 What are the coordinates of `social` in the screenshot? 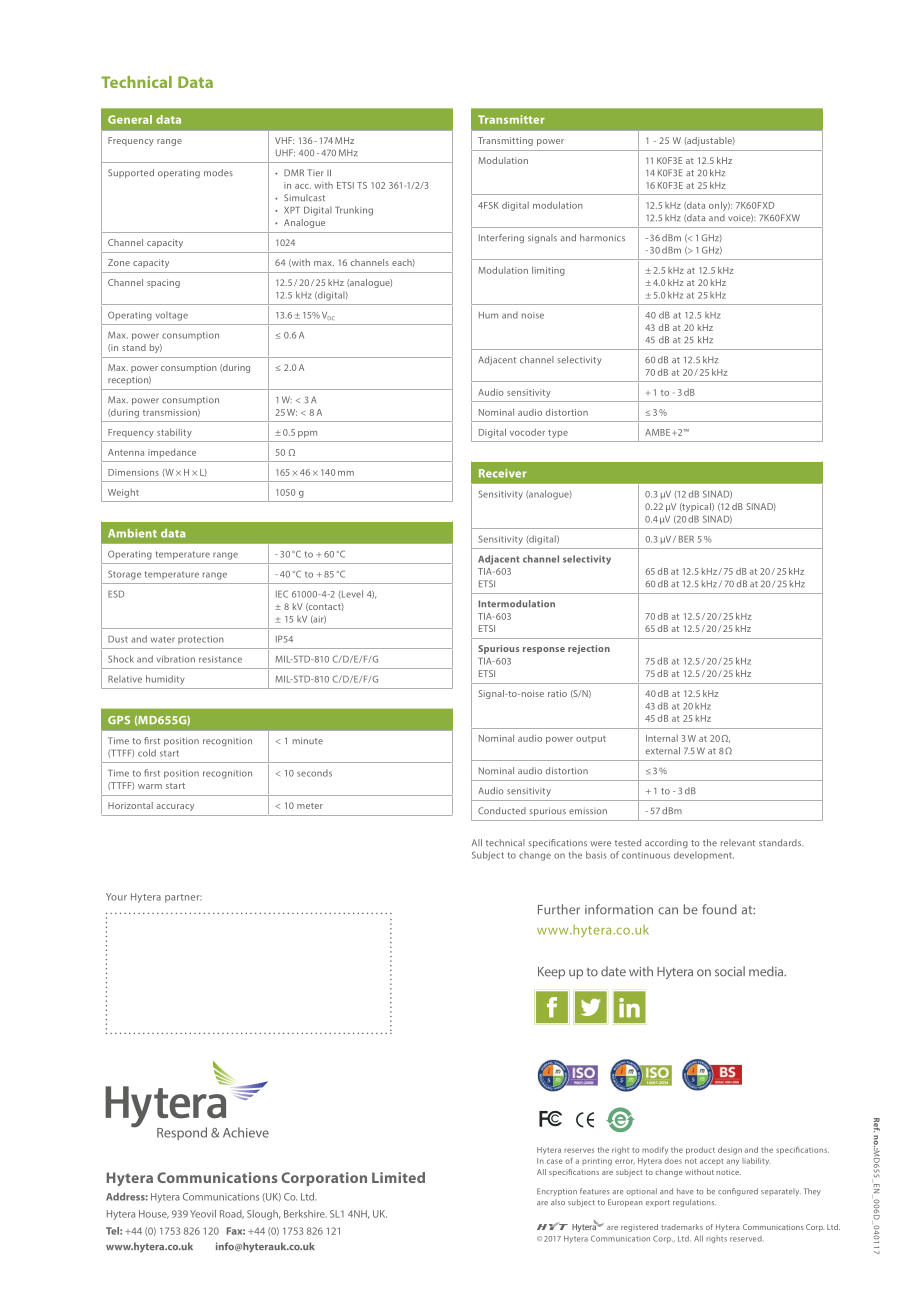 It's located at (730, 971).
